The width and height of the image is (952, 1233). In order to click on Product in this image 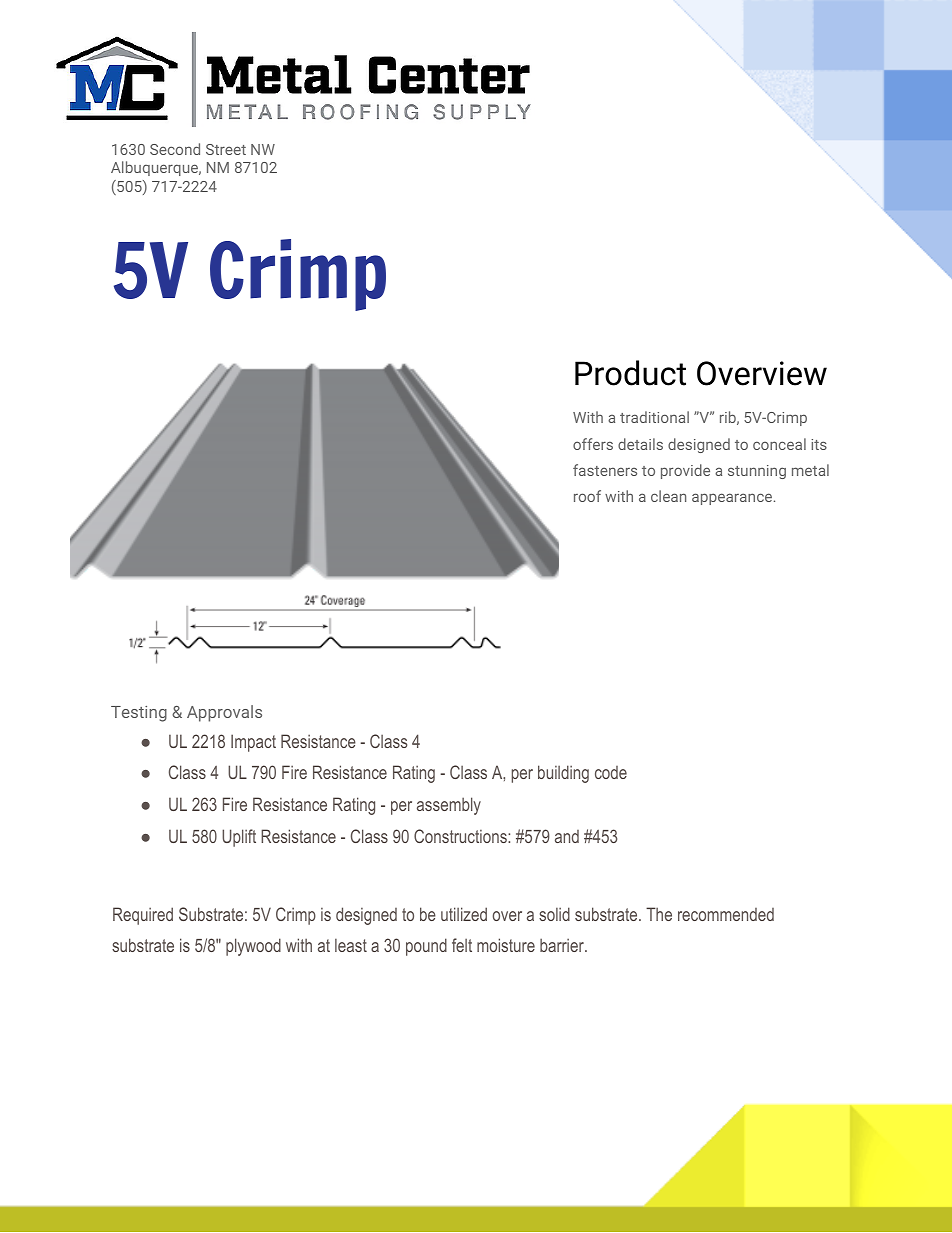, I will do `click(630, 373)`.
